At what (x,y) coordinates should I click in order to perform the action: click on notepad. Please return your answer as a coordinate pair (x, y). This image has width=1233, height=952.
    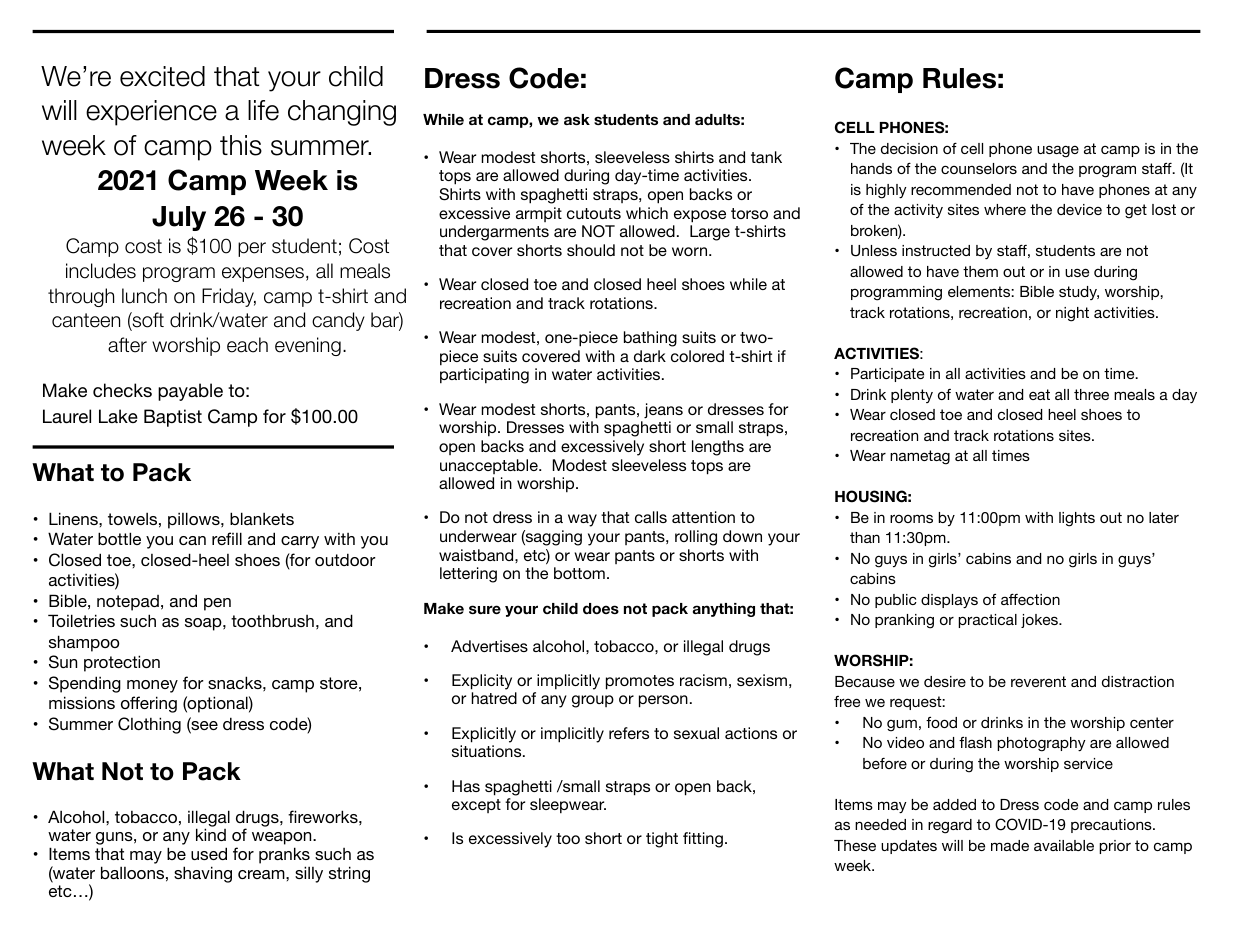
    Looking at the image, I should click on (128, 603).
